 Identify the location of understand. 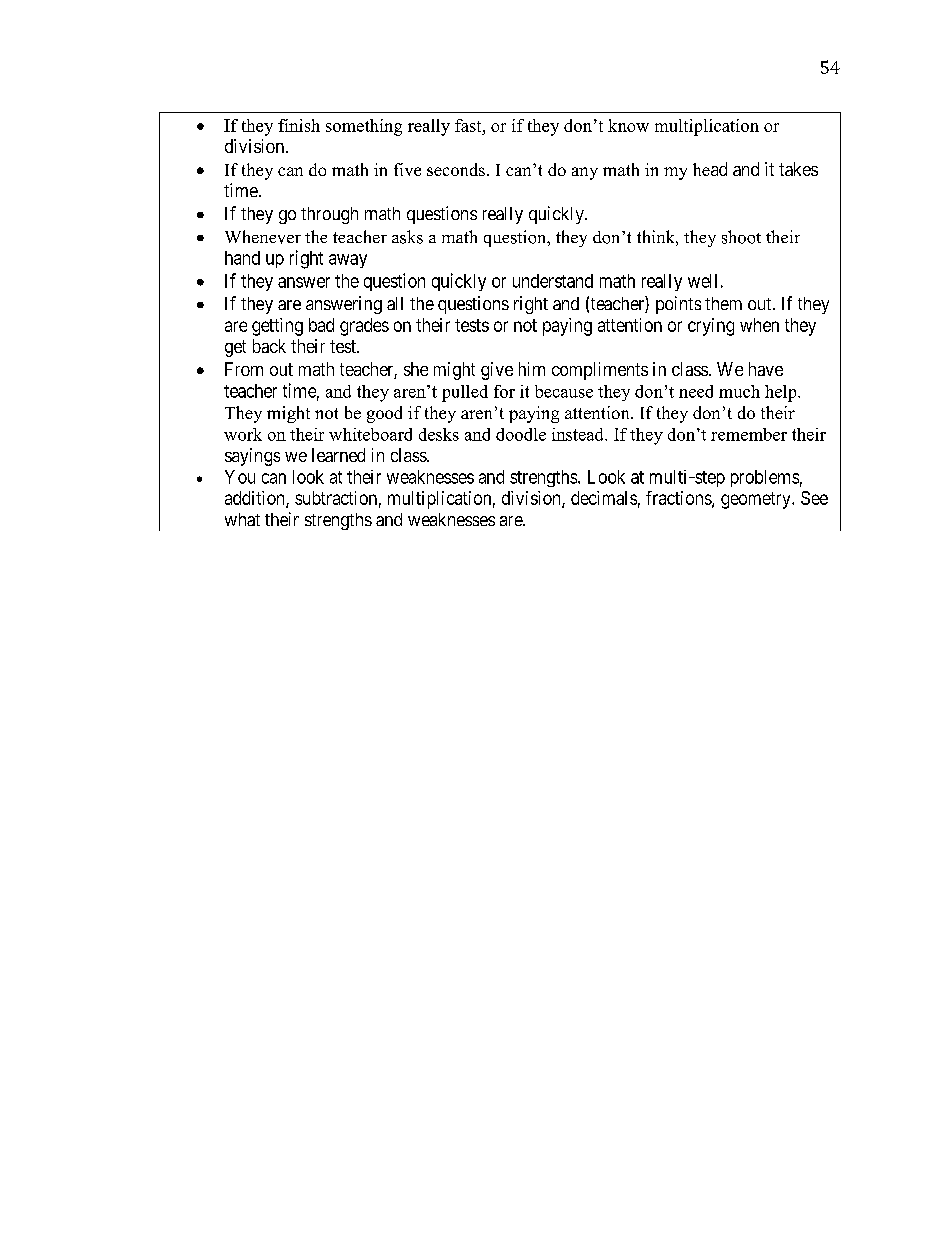
(553, 281).
